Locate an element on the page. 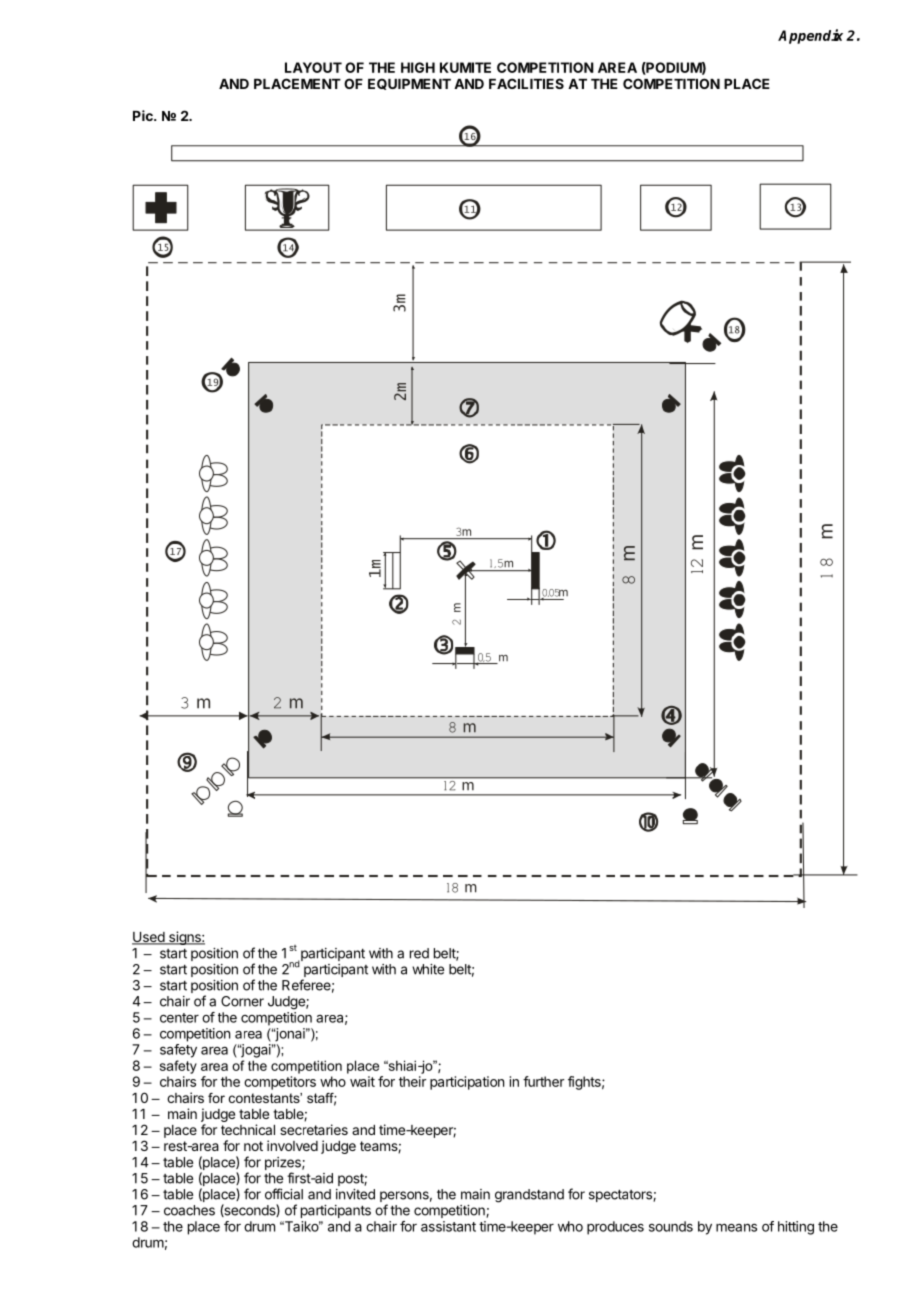 This page has height=1308, width=924. EQUIPMENT is located at coordinates (409, 84).
